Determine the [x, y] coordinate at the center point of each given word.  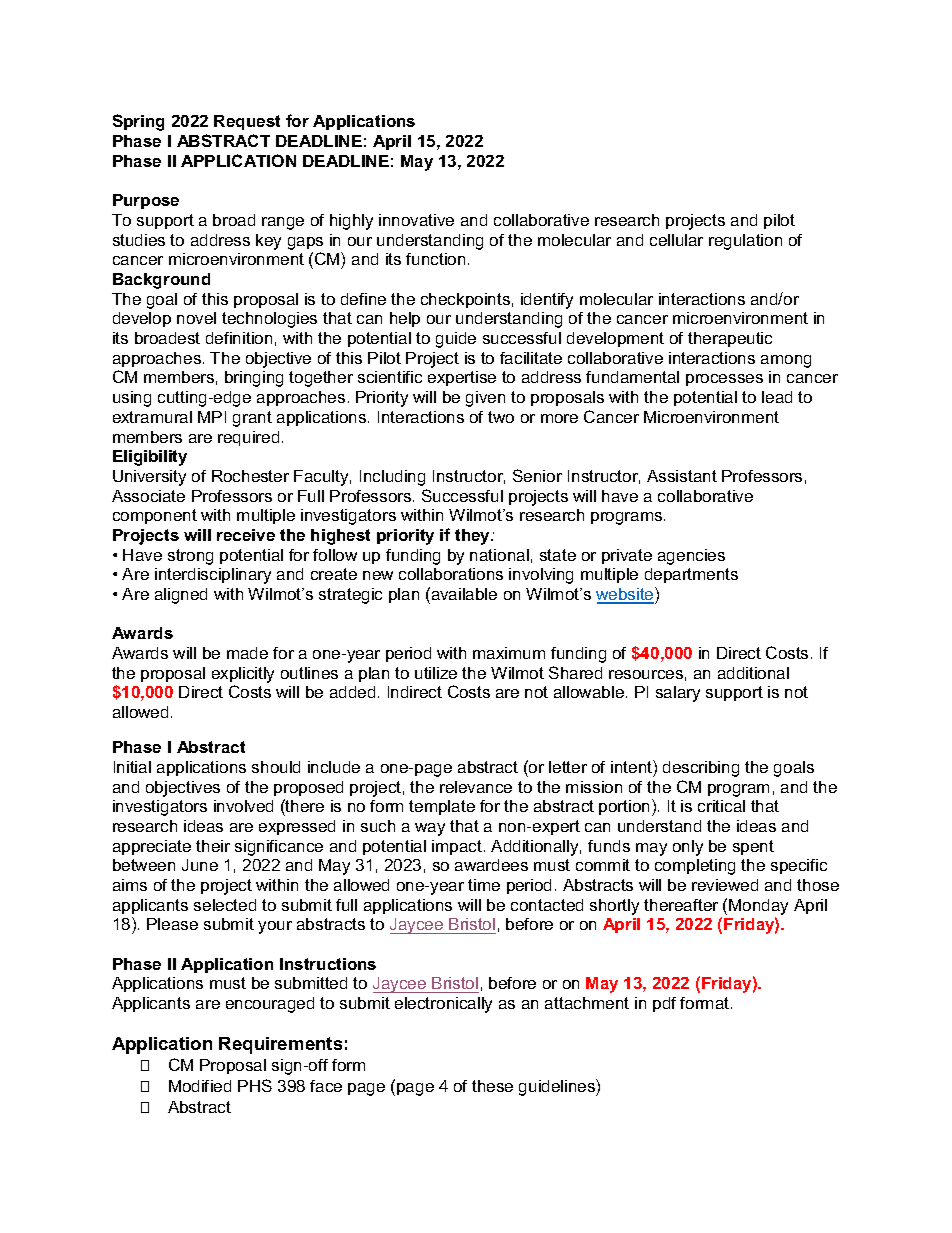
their [213, 846]
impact [458, 847]
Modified [200, 1086]
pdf [664, 1004]
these [492, 1086]
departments [691, 575]
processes [724, 380]
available [463, 593]
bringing [254, 379]
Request [247, 122]
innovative [416, 220]
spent [753, 847]
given [485, 399]
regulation [745, 242]
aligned [181, 596]
